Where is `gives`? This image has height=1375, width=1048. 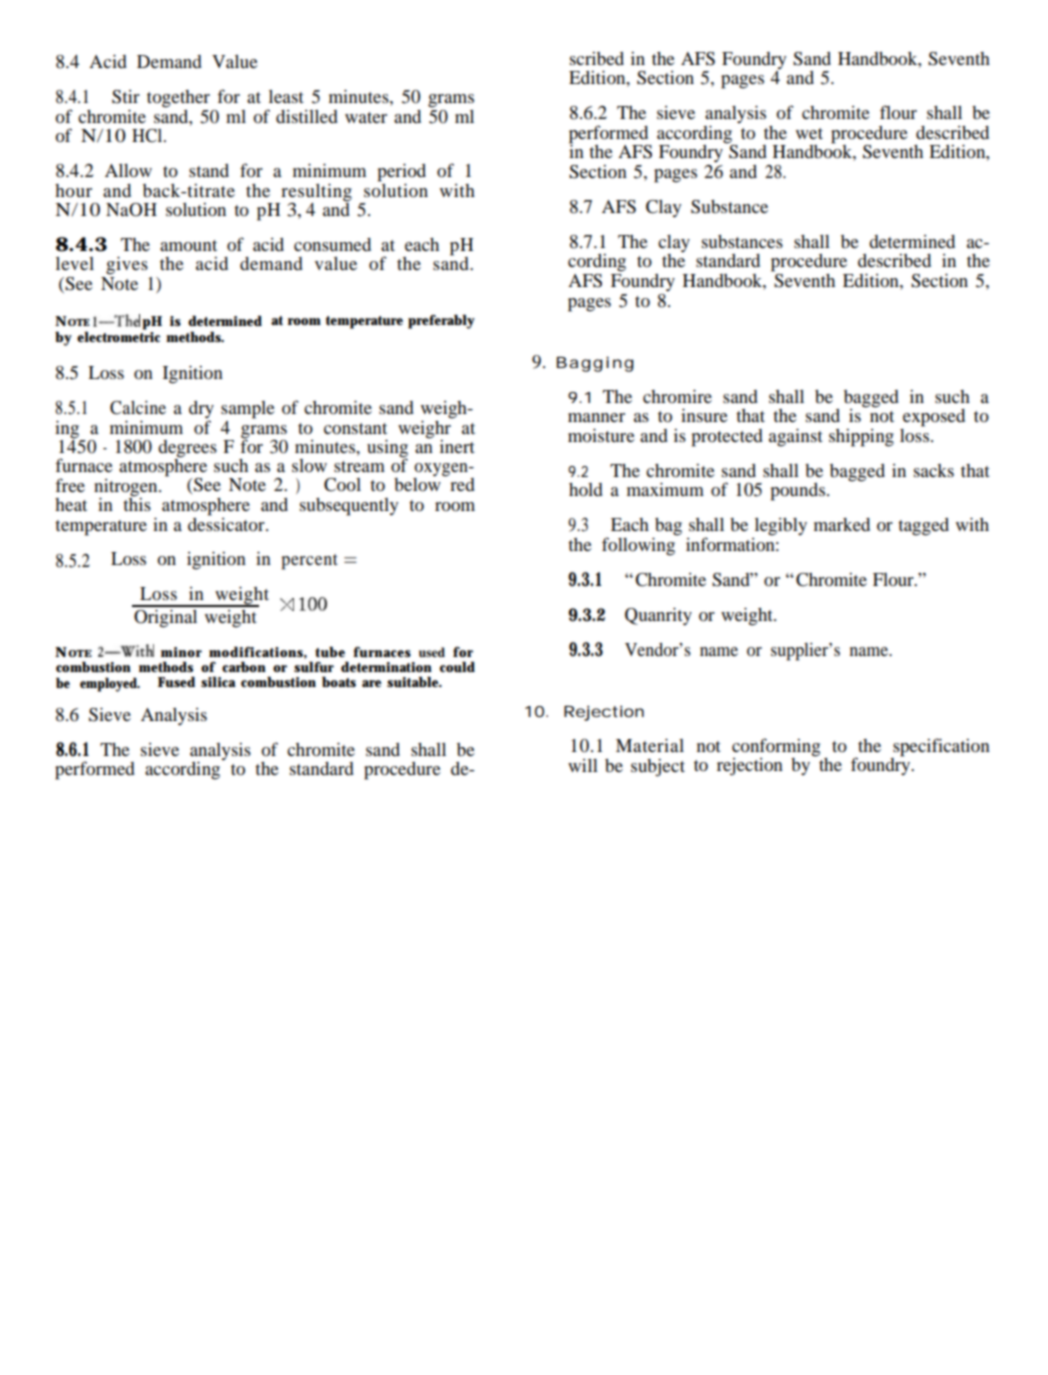
gives is located at coordinates (127, 265).
